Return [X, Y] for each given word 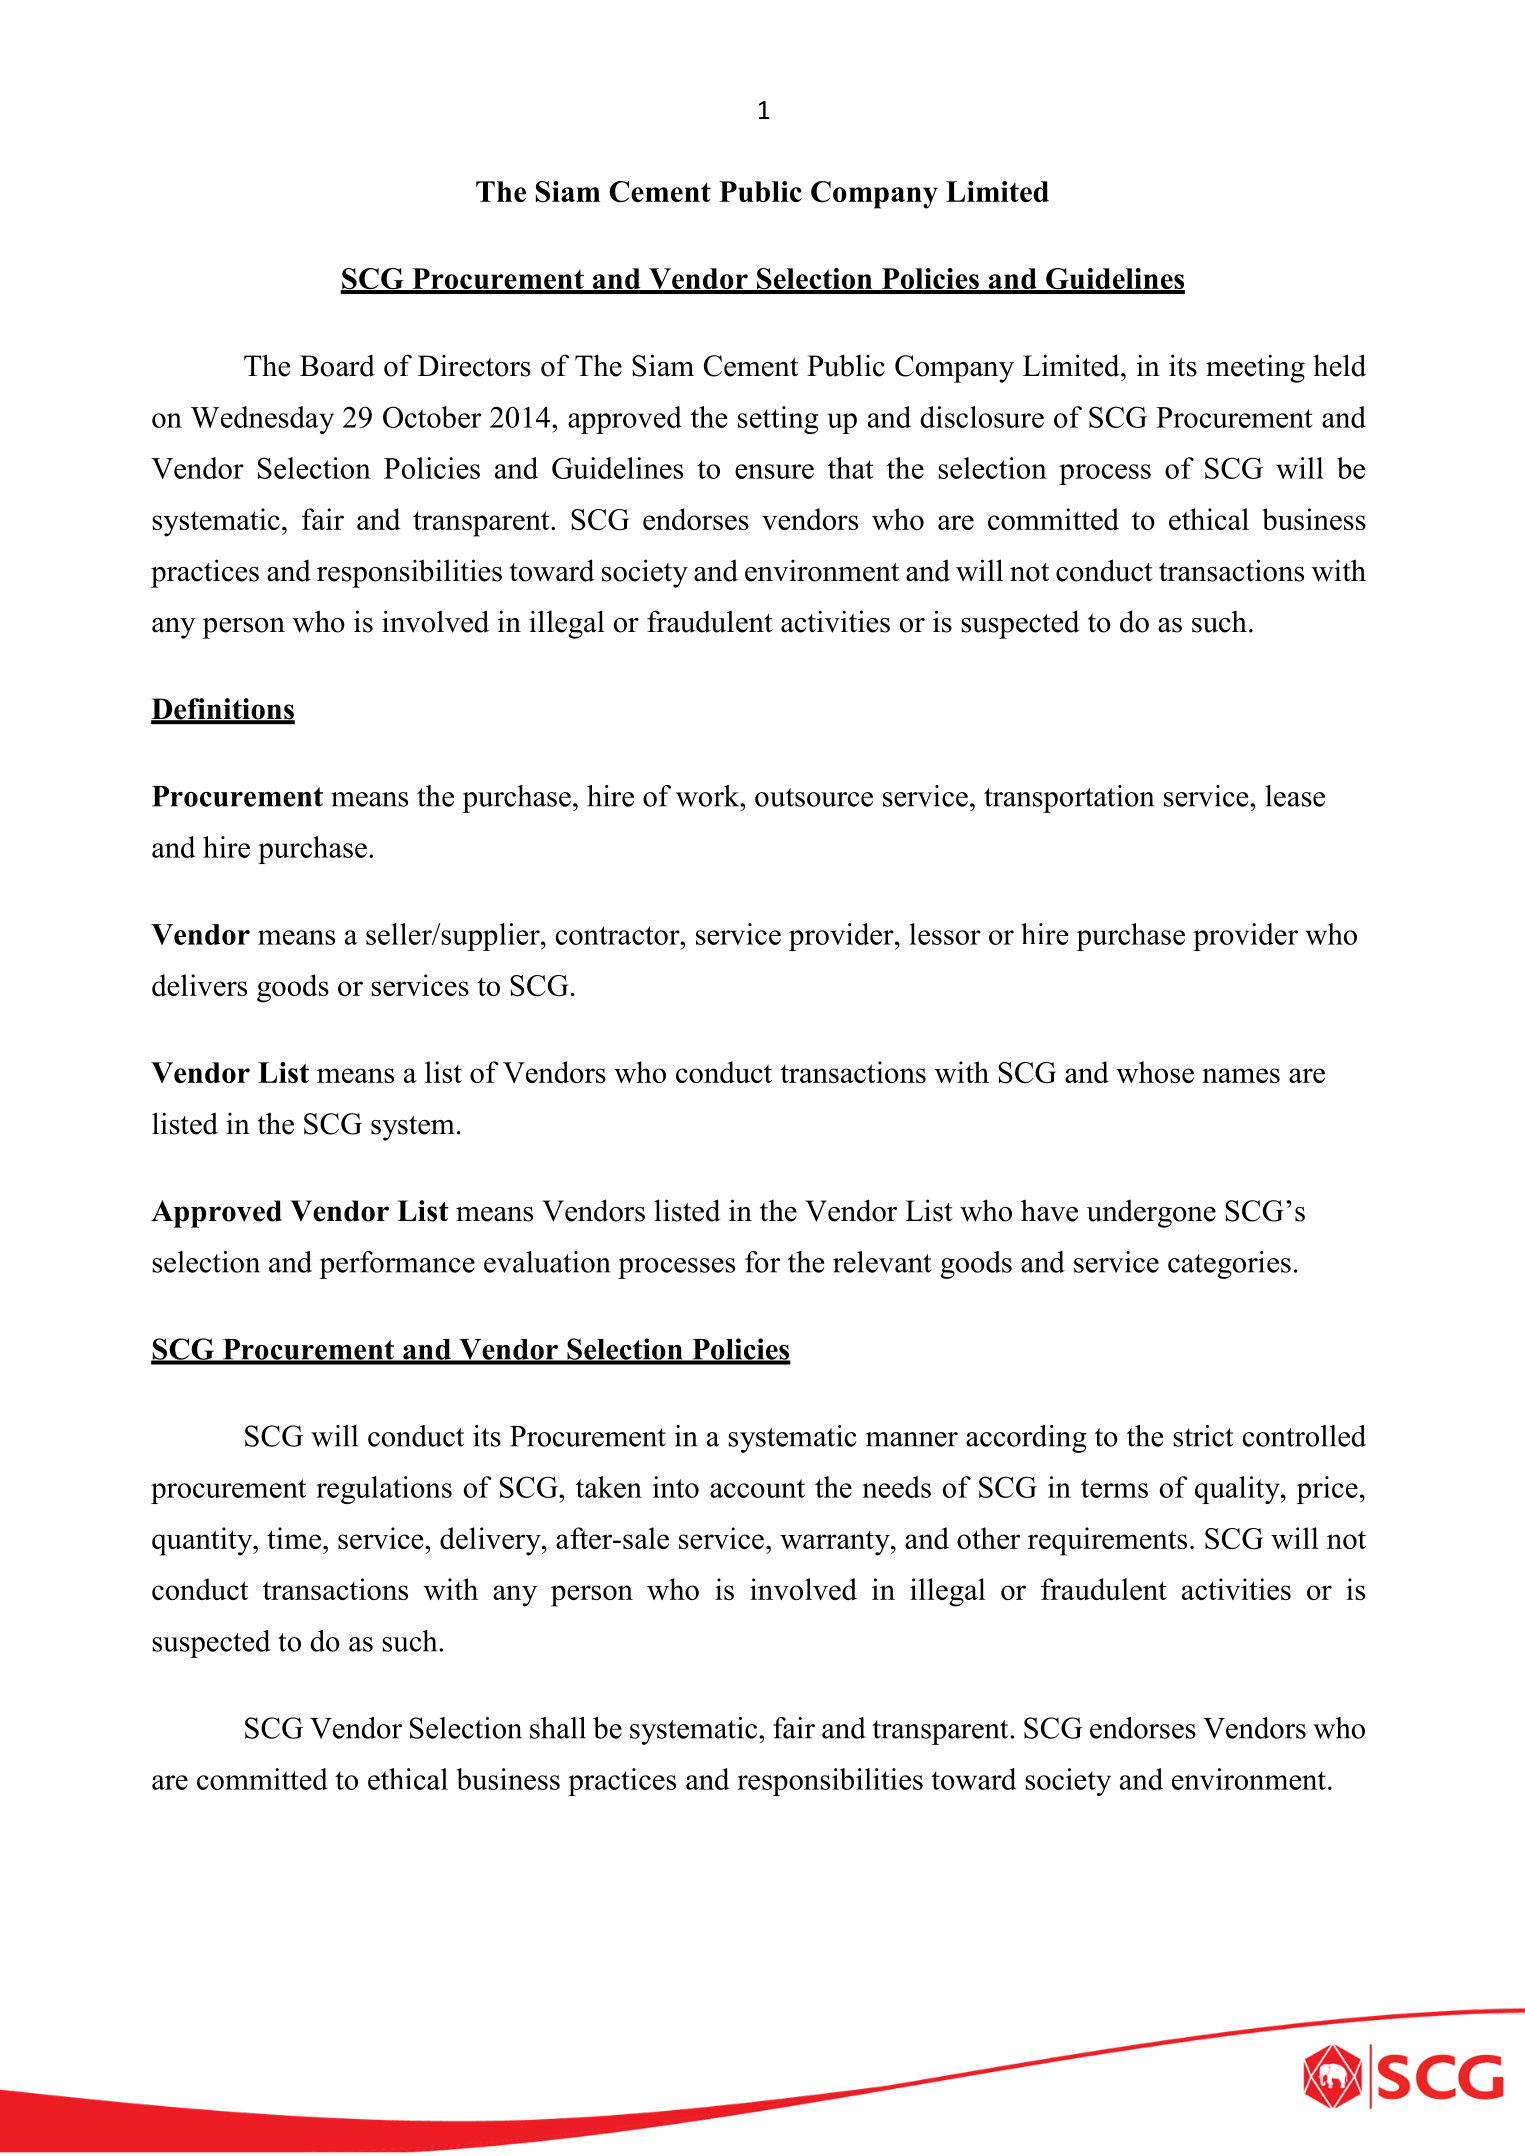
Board [337, 365]
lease [1295, 796]
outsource [814, 797]
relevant [882, 1262]
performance [397, 1265]
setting [778, 420]
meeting [1255, 368]
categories [1229, 1265]
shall [558, 1728]
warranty [836, 1543]
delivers [199, 985]
